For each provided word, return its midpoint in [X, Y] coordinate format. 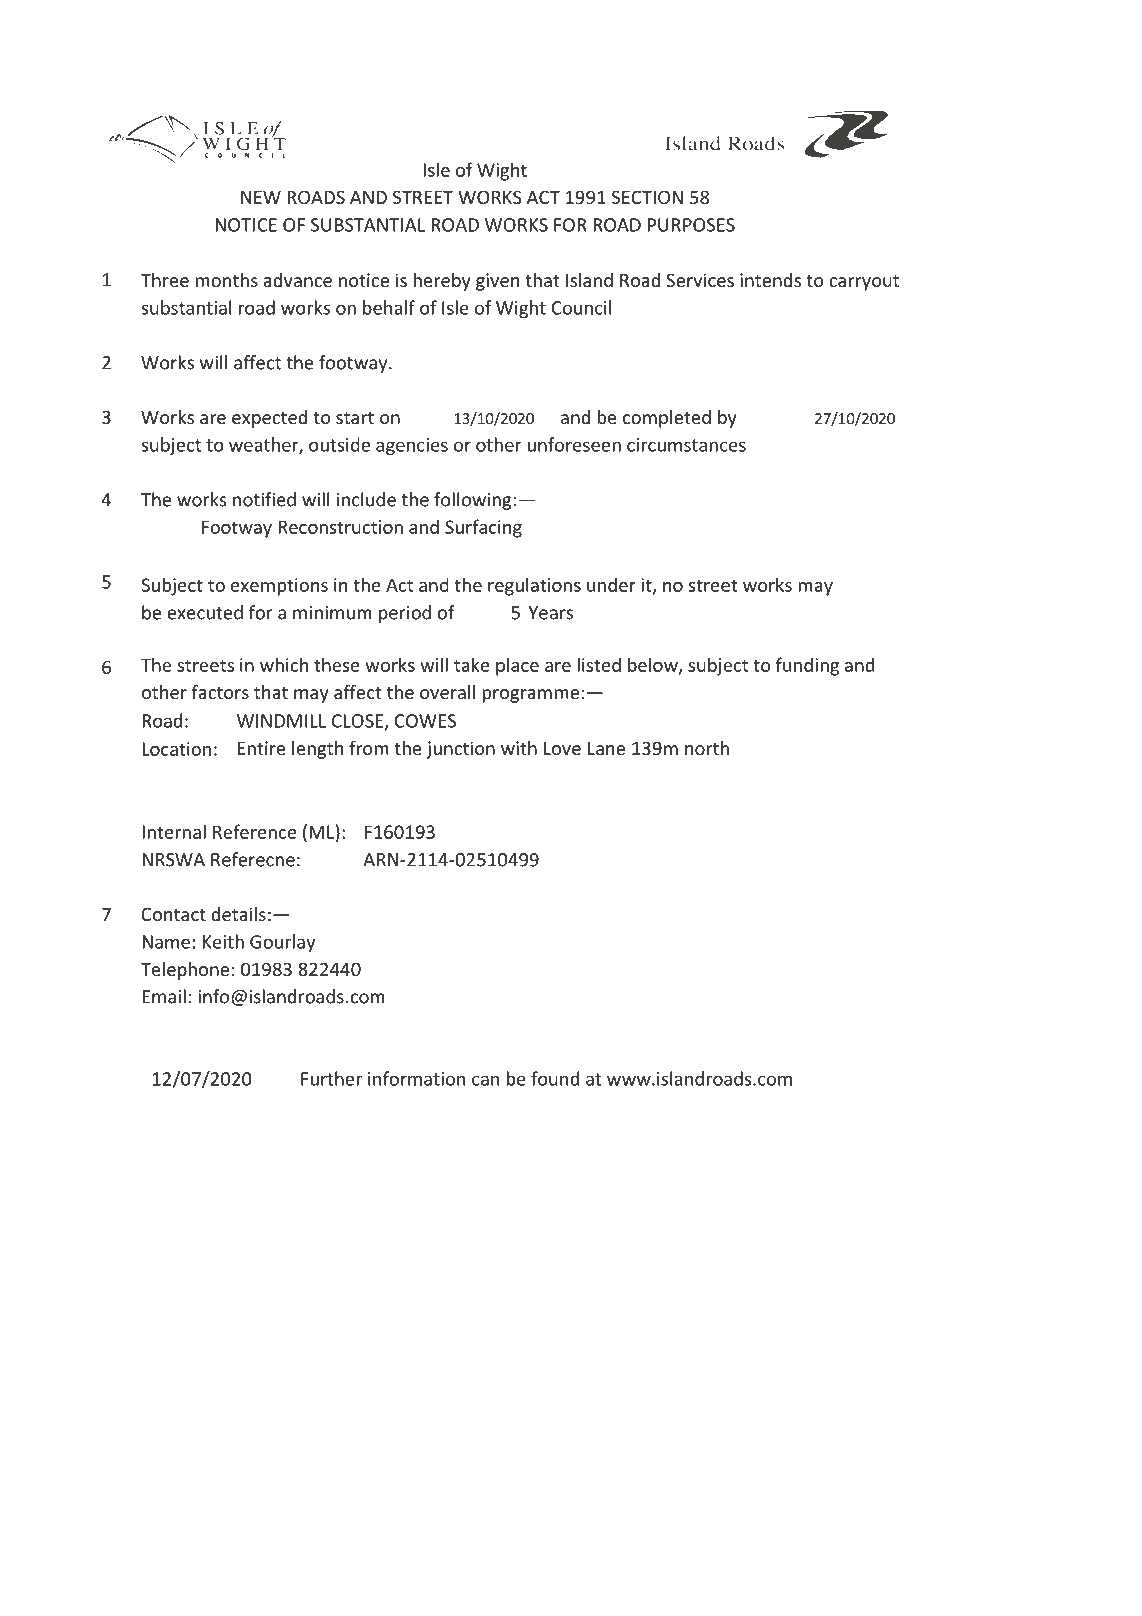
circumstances [686, 445]
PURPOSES [691, 225]
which [284, 664]
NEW [261, 197]
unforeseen [574, 444]
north [707, 748]
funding [807, 666]
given [497, 282]
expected [269, 419]
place [517, 666]
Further [331, 1078]
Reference [255, 831]
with [519, 748]
